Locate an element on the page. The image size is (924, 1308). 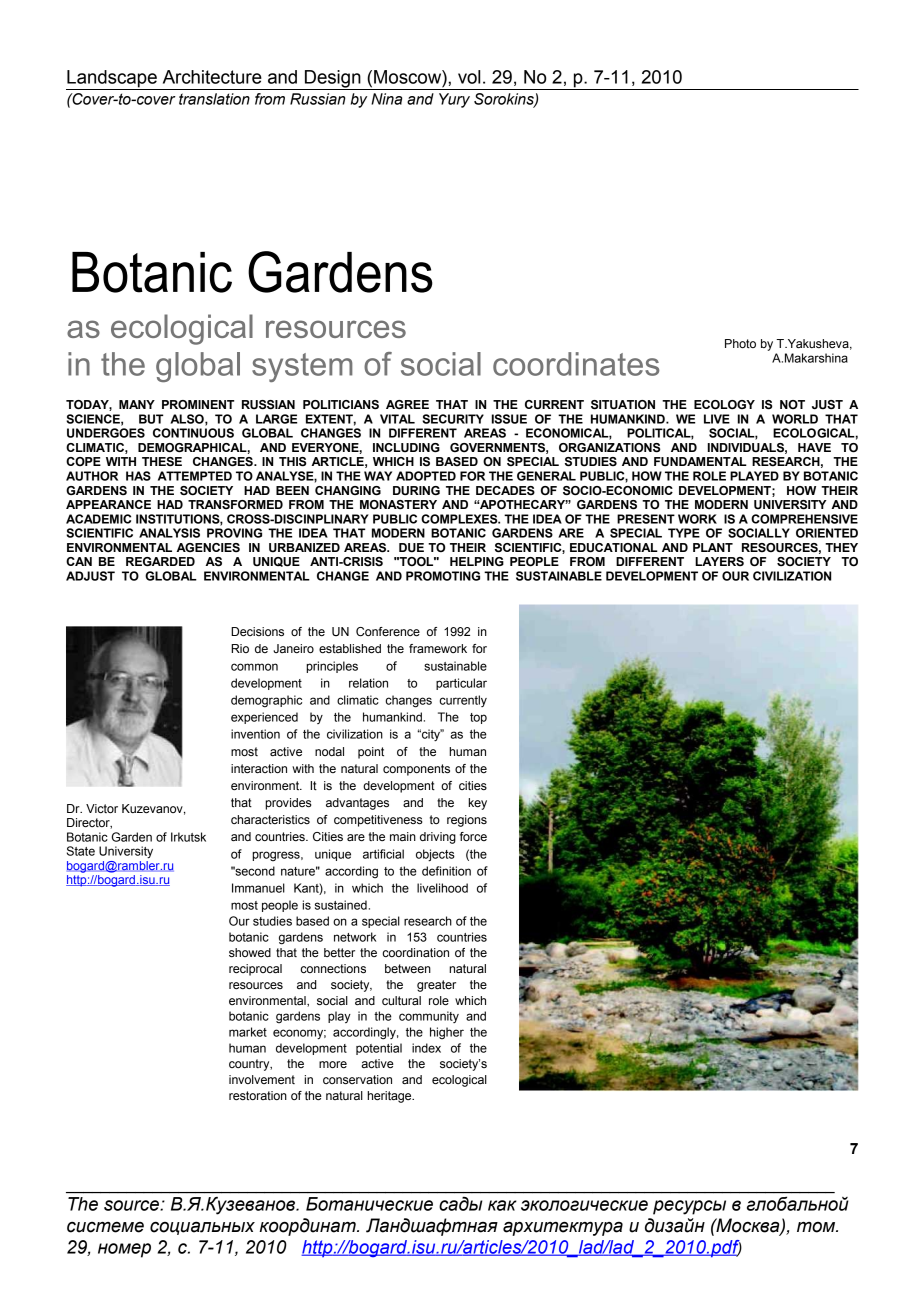
REGARDED is located at coordinates (160, 561).
